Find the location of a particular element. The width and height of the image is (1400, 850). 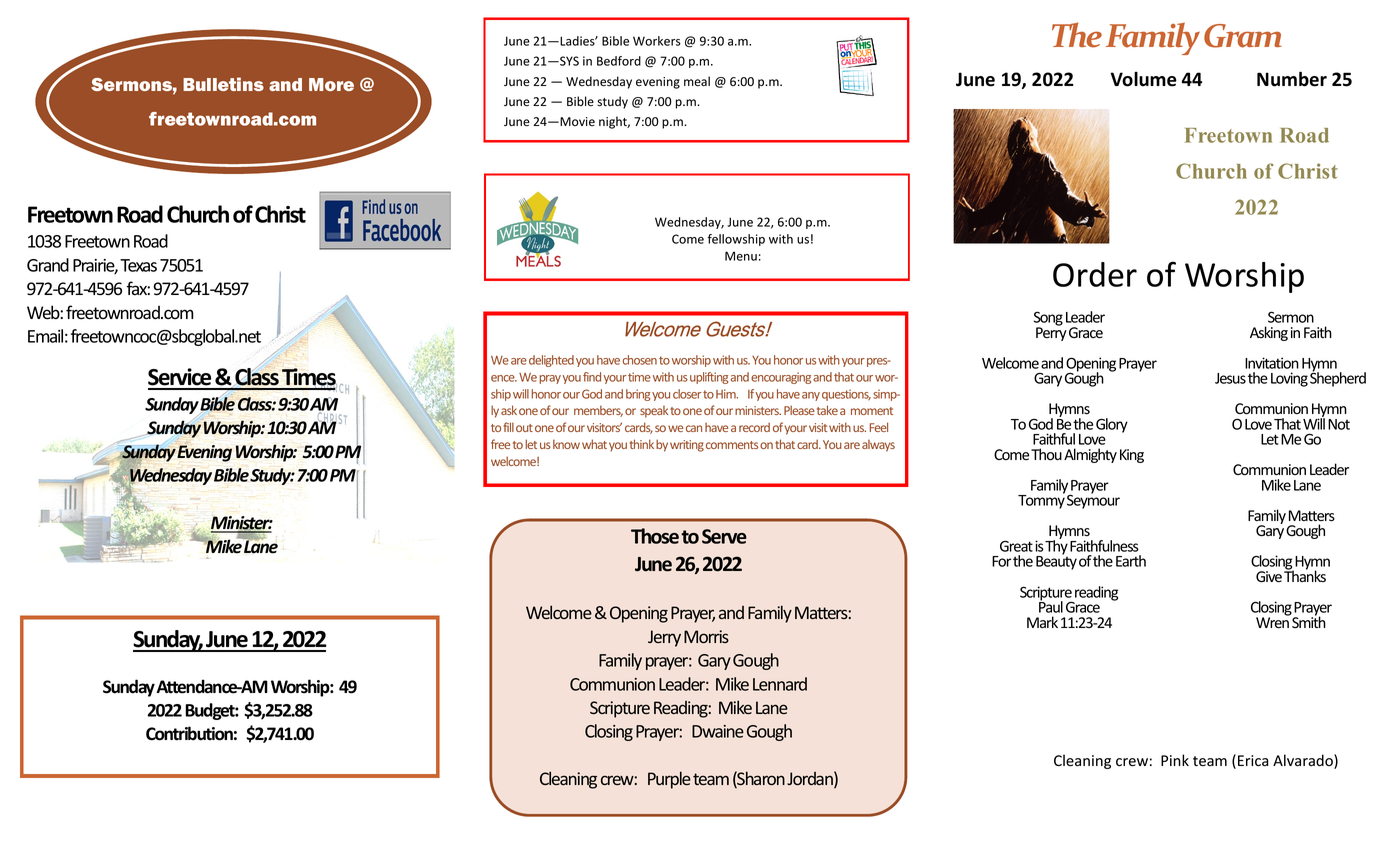

Workers is located at coordinates (657, 41).
